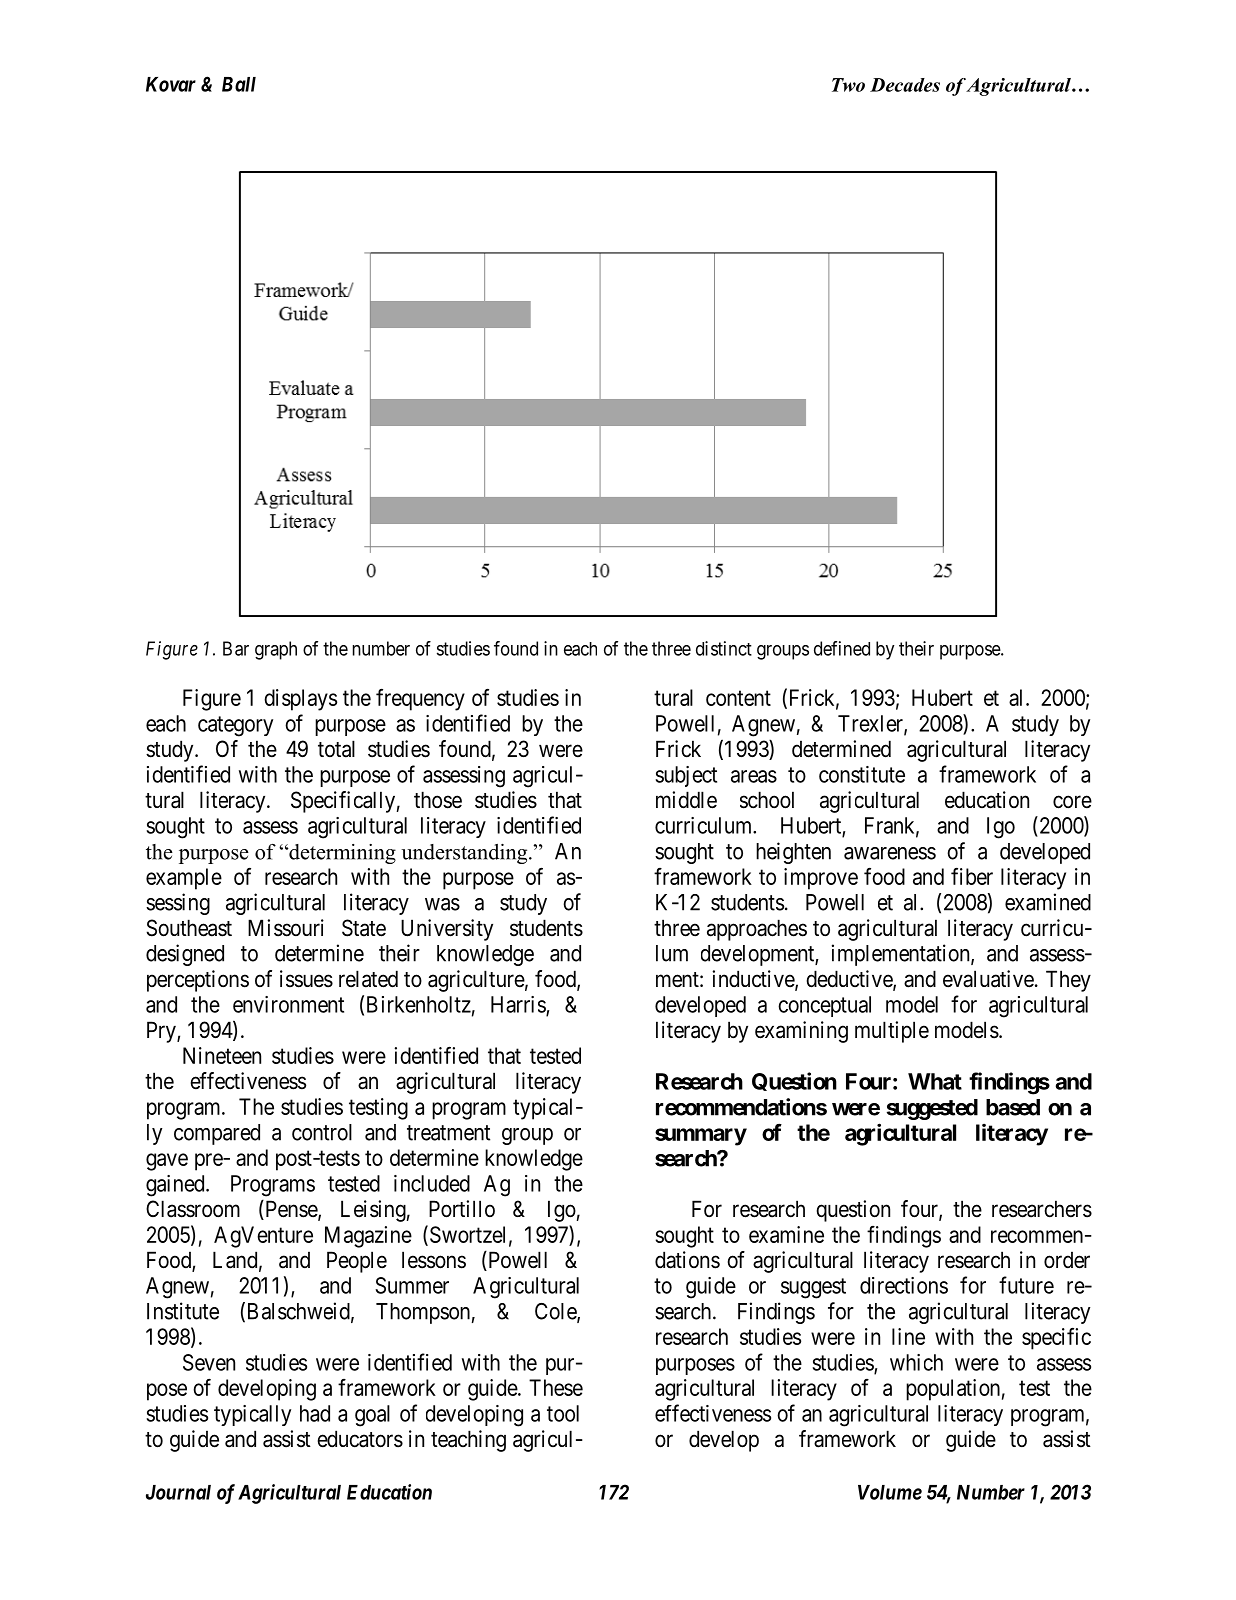  Describe the element at coordinates (848, 85) in the screenshot. I see `Two` at that location.
